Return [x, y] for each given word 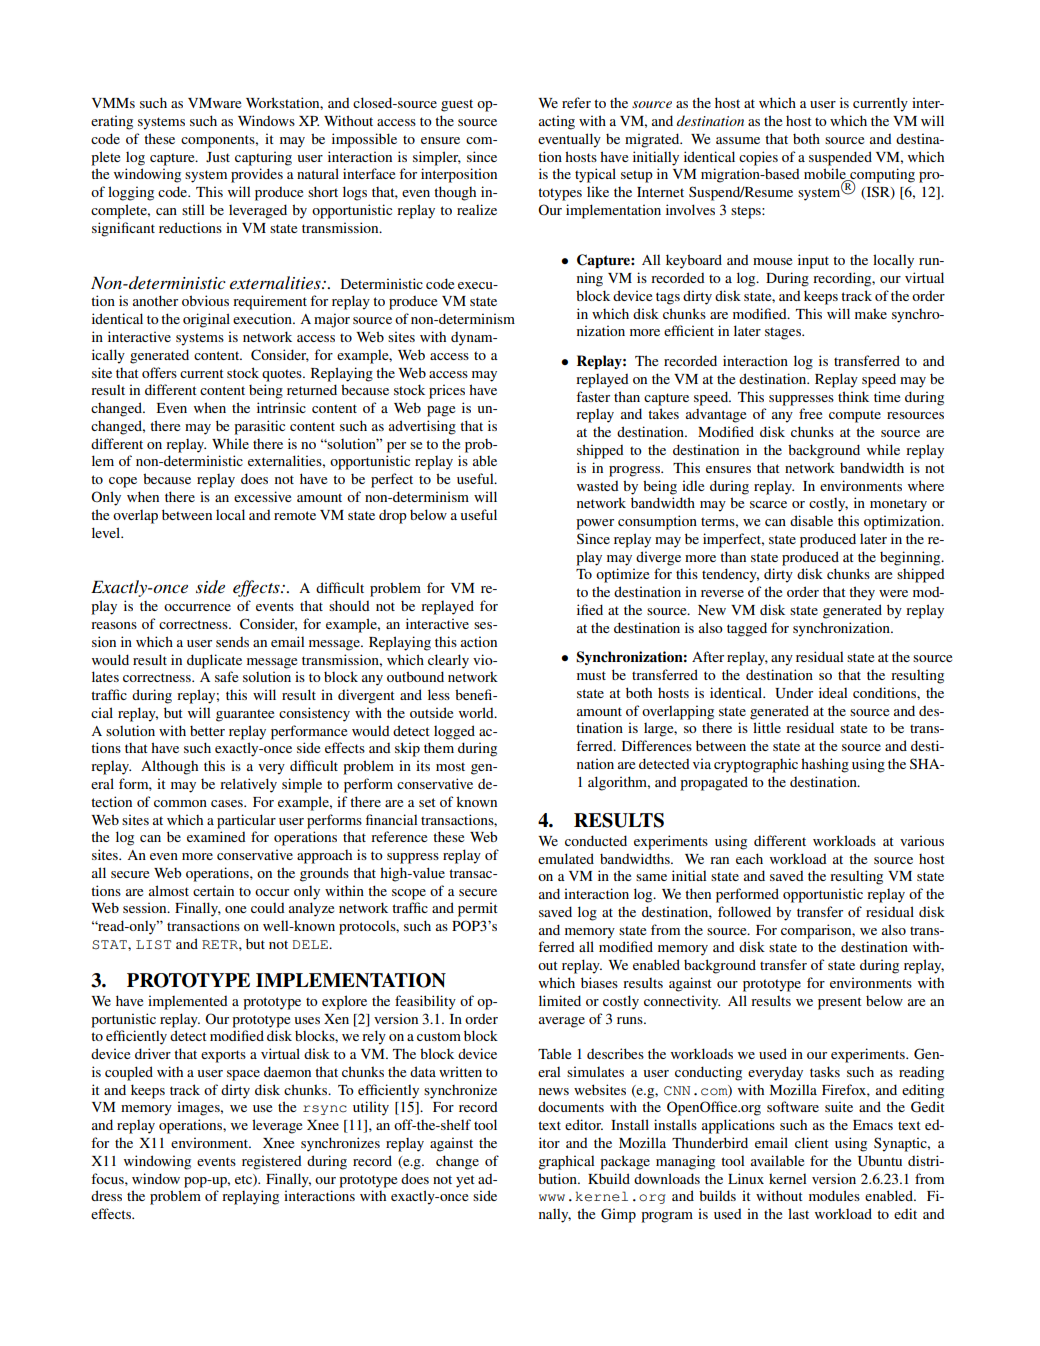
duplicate [214, 661]
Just [218, 157]
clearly [448, 661]
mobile [826, 175]
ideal [833, 692]
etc [244, 1180]
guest [457, 105]
